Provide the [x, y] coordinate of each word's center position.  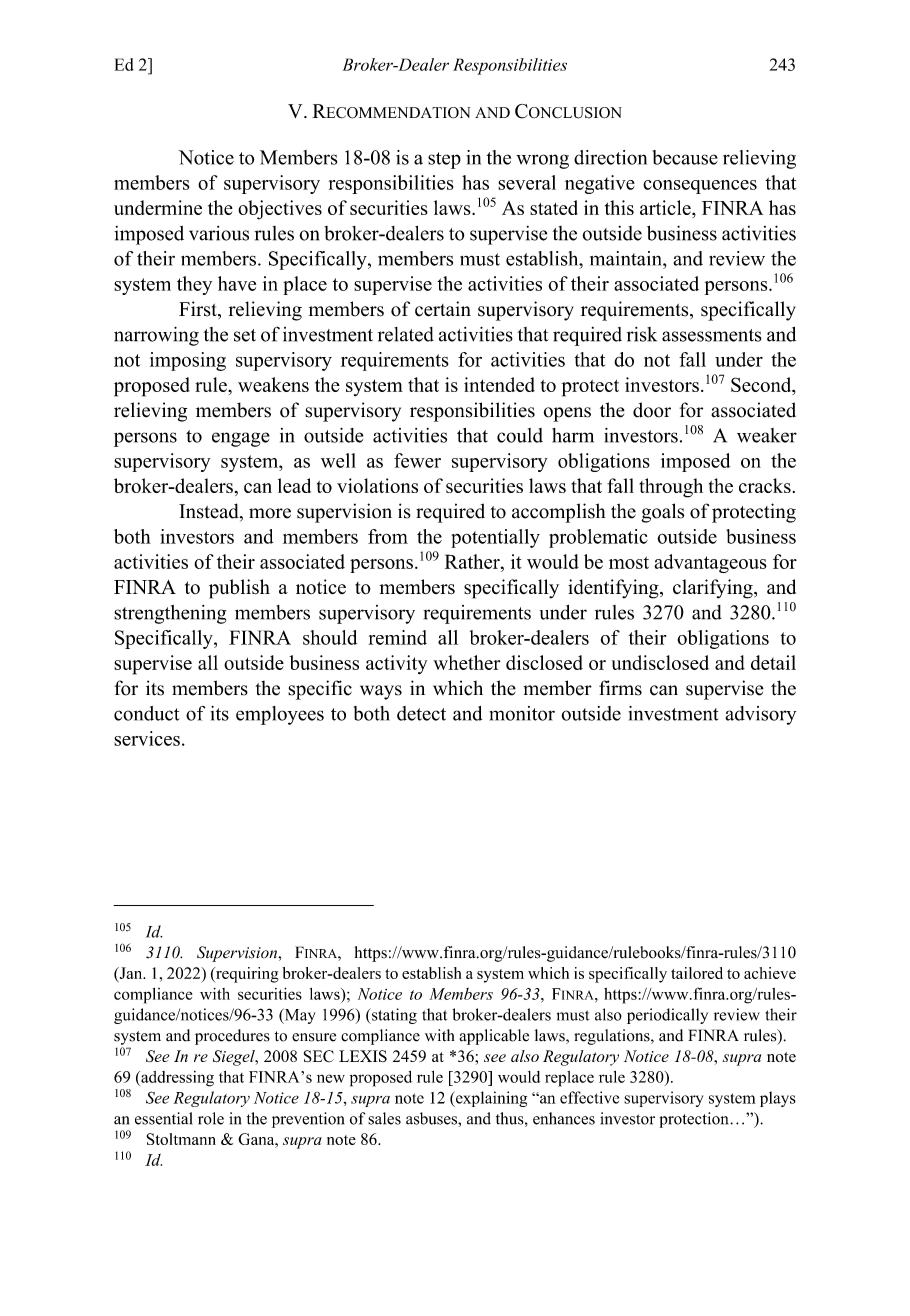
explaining [490, 1099]
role [211, 1118]
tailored [697, 973]
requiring [246, 975]
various [219, 233]
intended [499, 384]
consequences [700, 187]
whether [466, 662]
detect [421, 713]
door [652, 410]
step [444, 160]
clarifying [714, 589]
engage [241, 439]
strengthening [170, 614]
